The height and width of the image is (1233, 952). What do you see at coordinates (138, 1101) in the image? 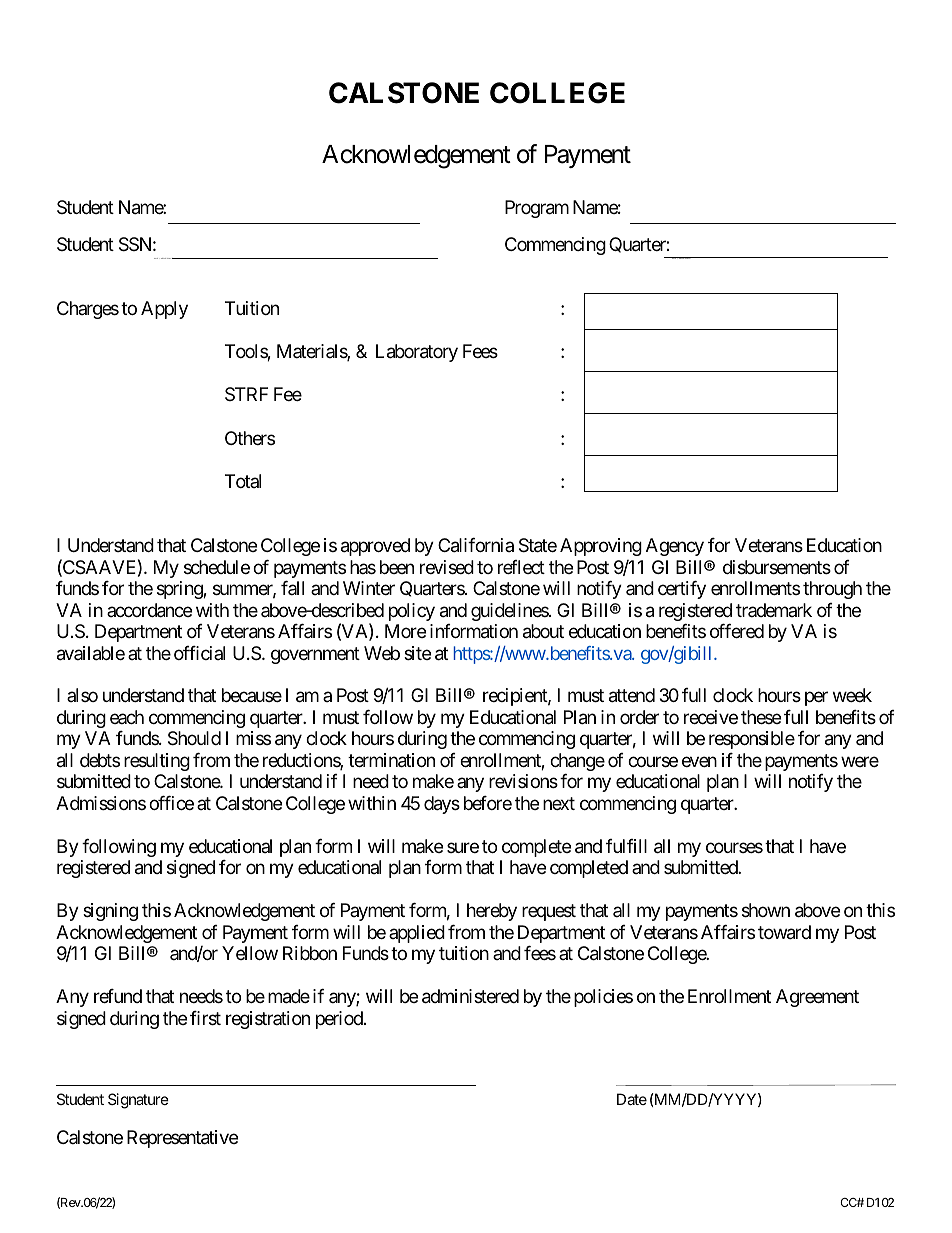
I see `Signature` at bounding box center [138, 1101].
